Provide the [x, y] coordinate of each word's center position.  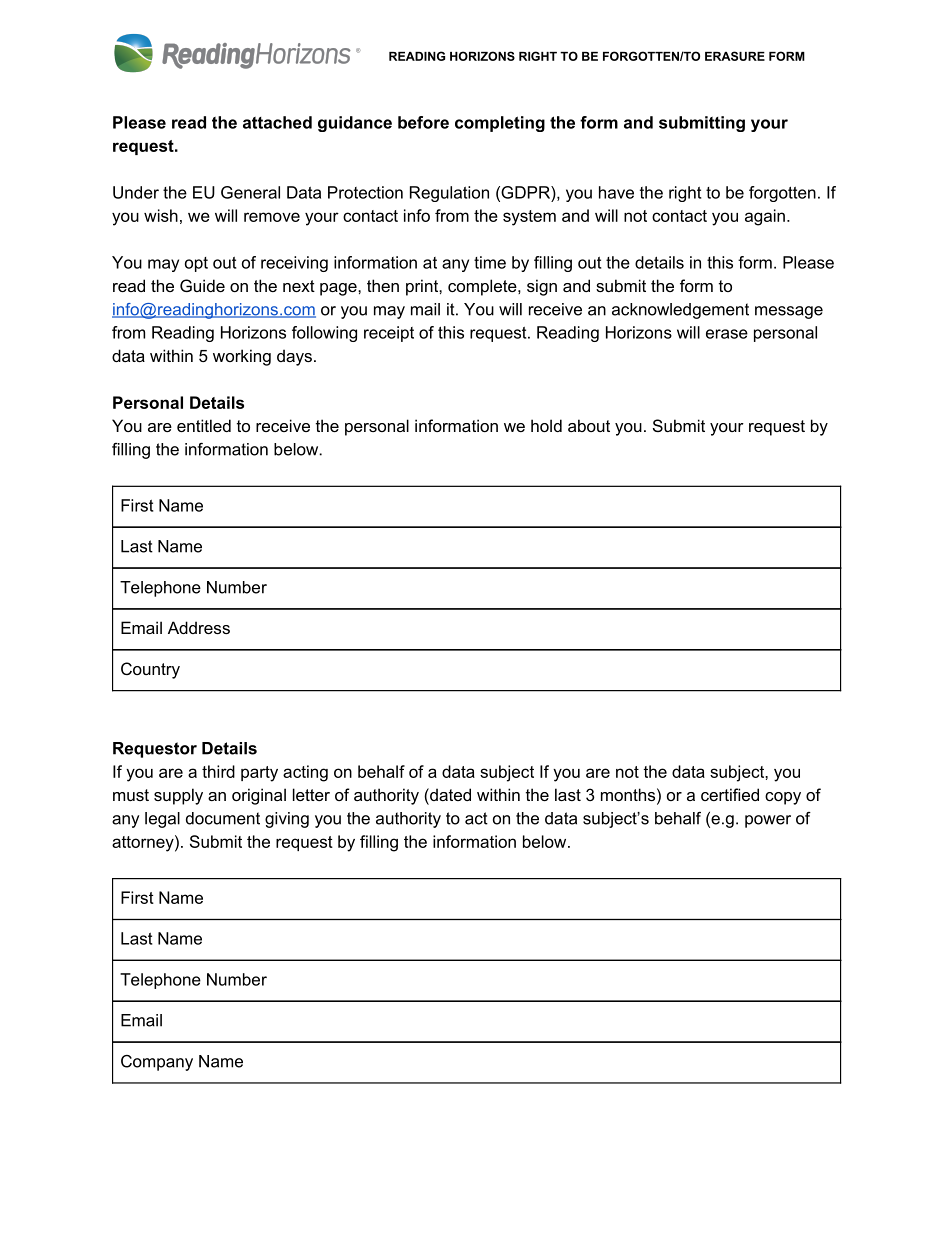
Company [157, 1063]
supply [178, 796]
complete [482, 287]
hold [546, 425]
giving [287, 820]
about [589, 425]
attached [277, 122]
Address [199, 627]
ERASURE [735, 56]
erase [727, 334]
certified [730, 794]
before [423, 122]
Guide [202, 285]
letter [311, 794]
